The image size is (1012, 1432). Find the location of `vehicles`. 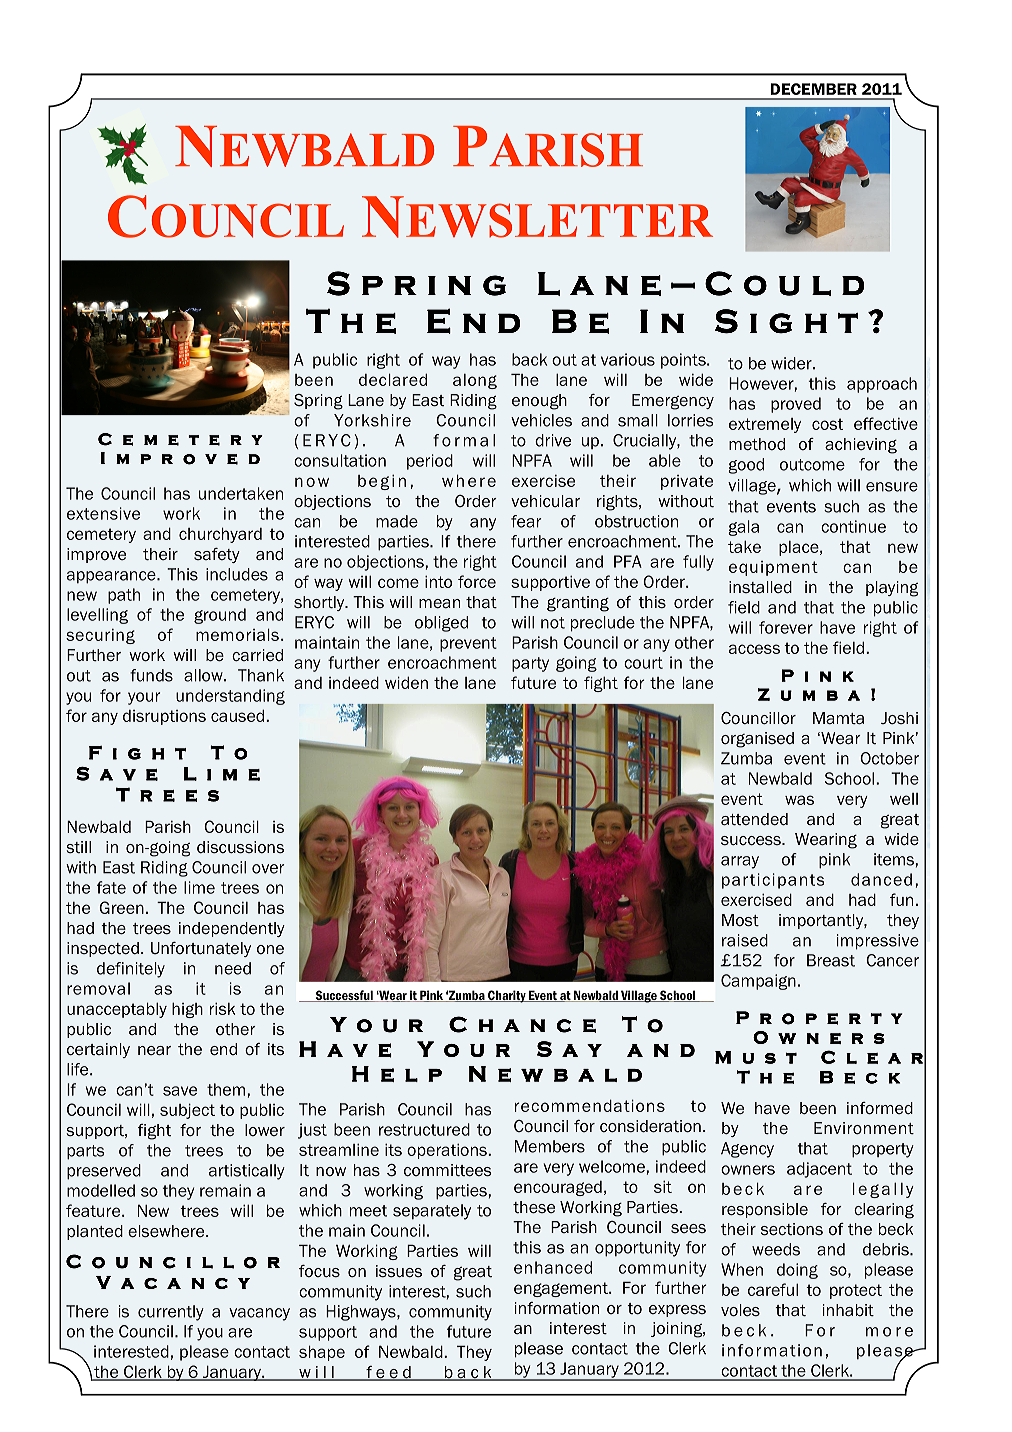

vehicles is located at coordinates (541, 420).
